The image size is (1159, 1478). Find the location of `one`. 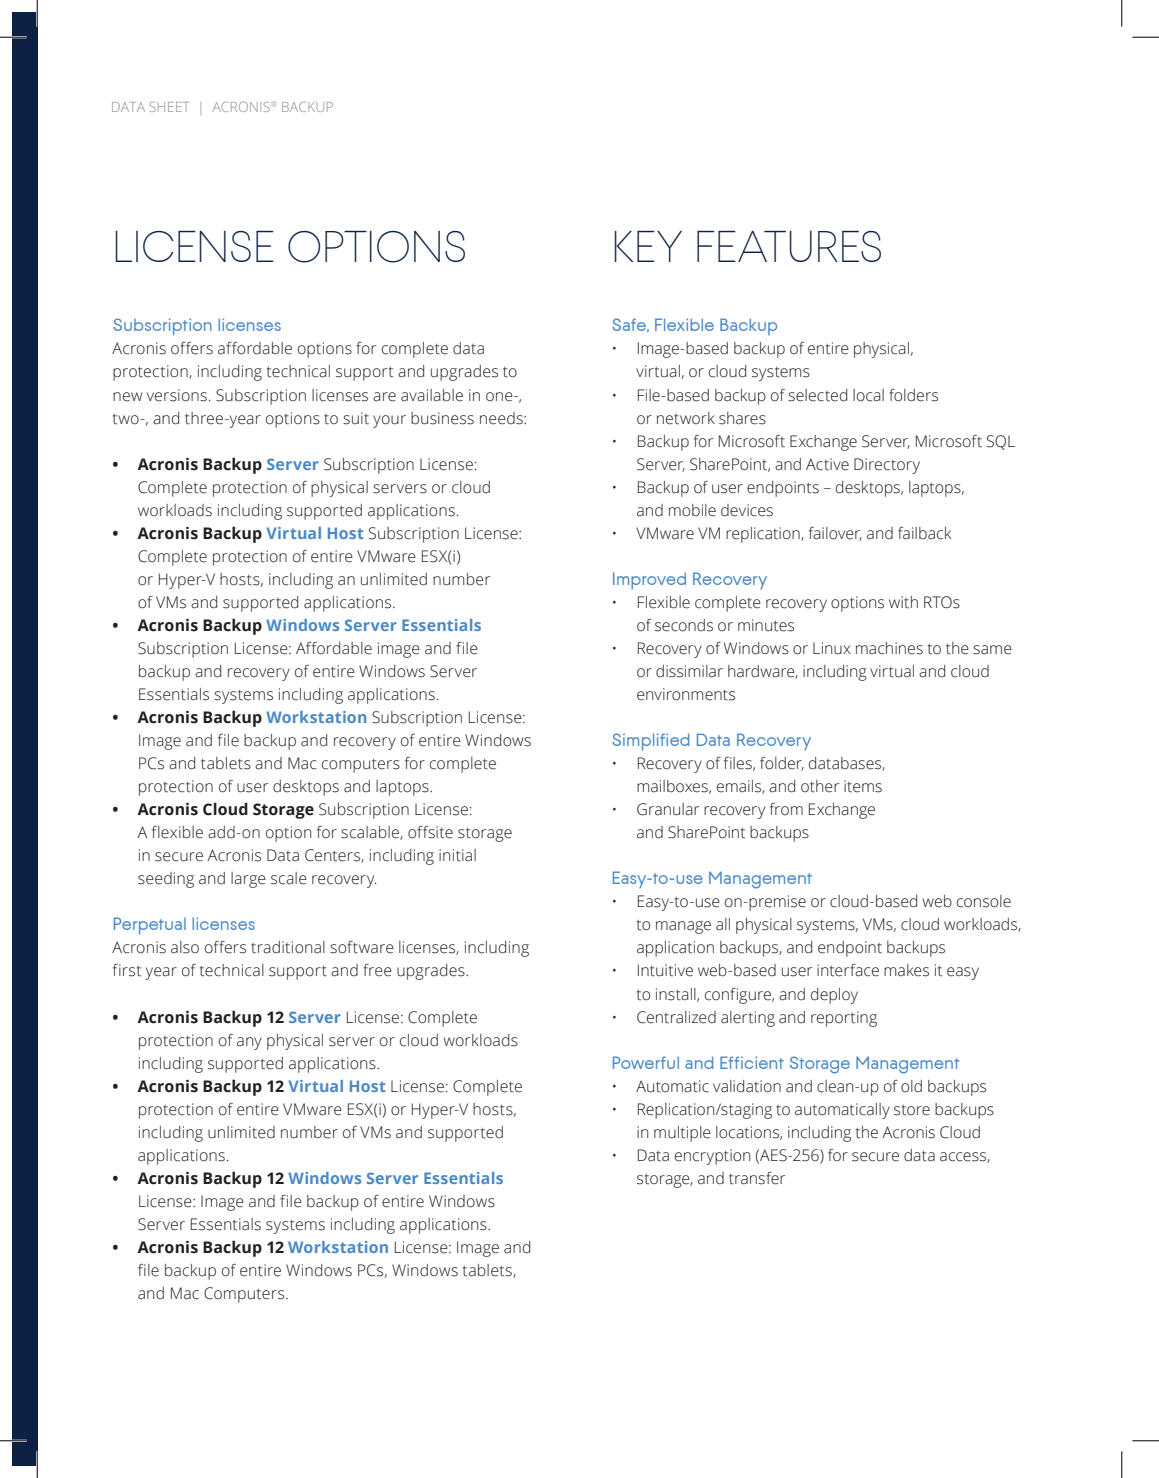

one is located at coordinates (500, 397).
